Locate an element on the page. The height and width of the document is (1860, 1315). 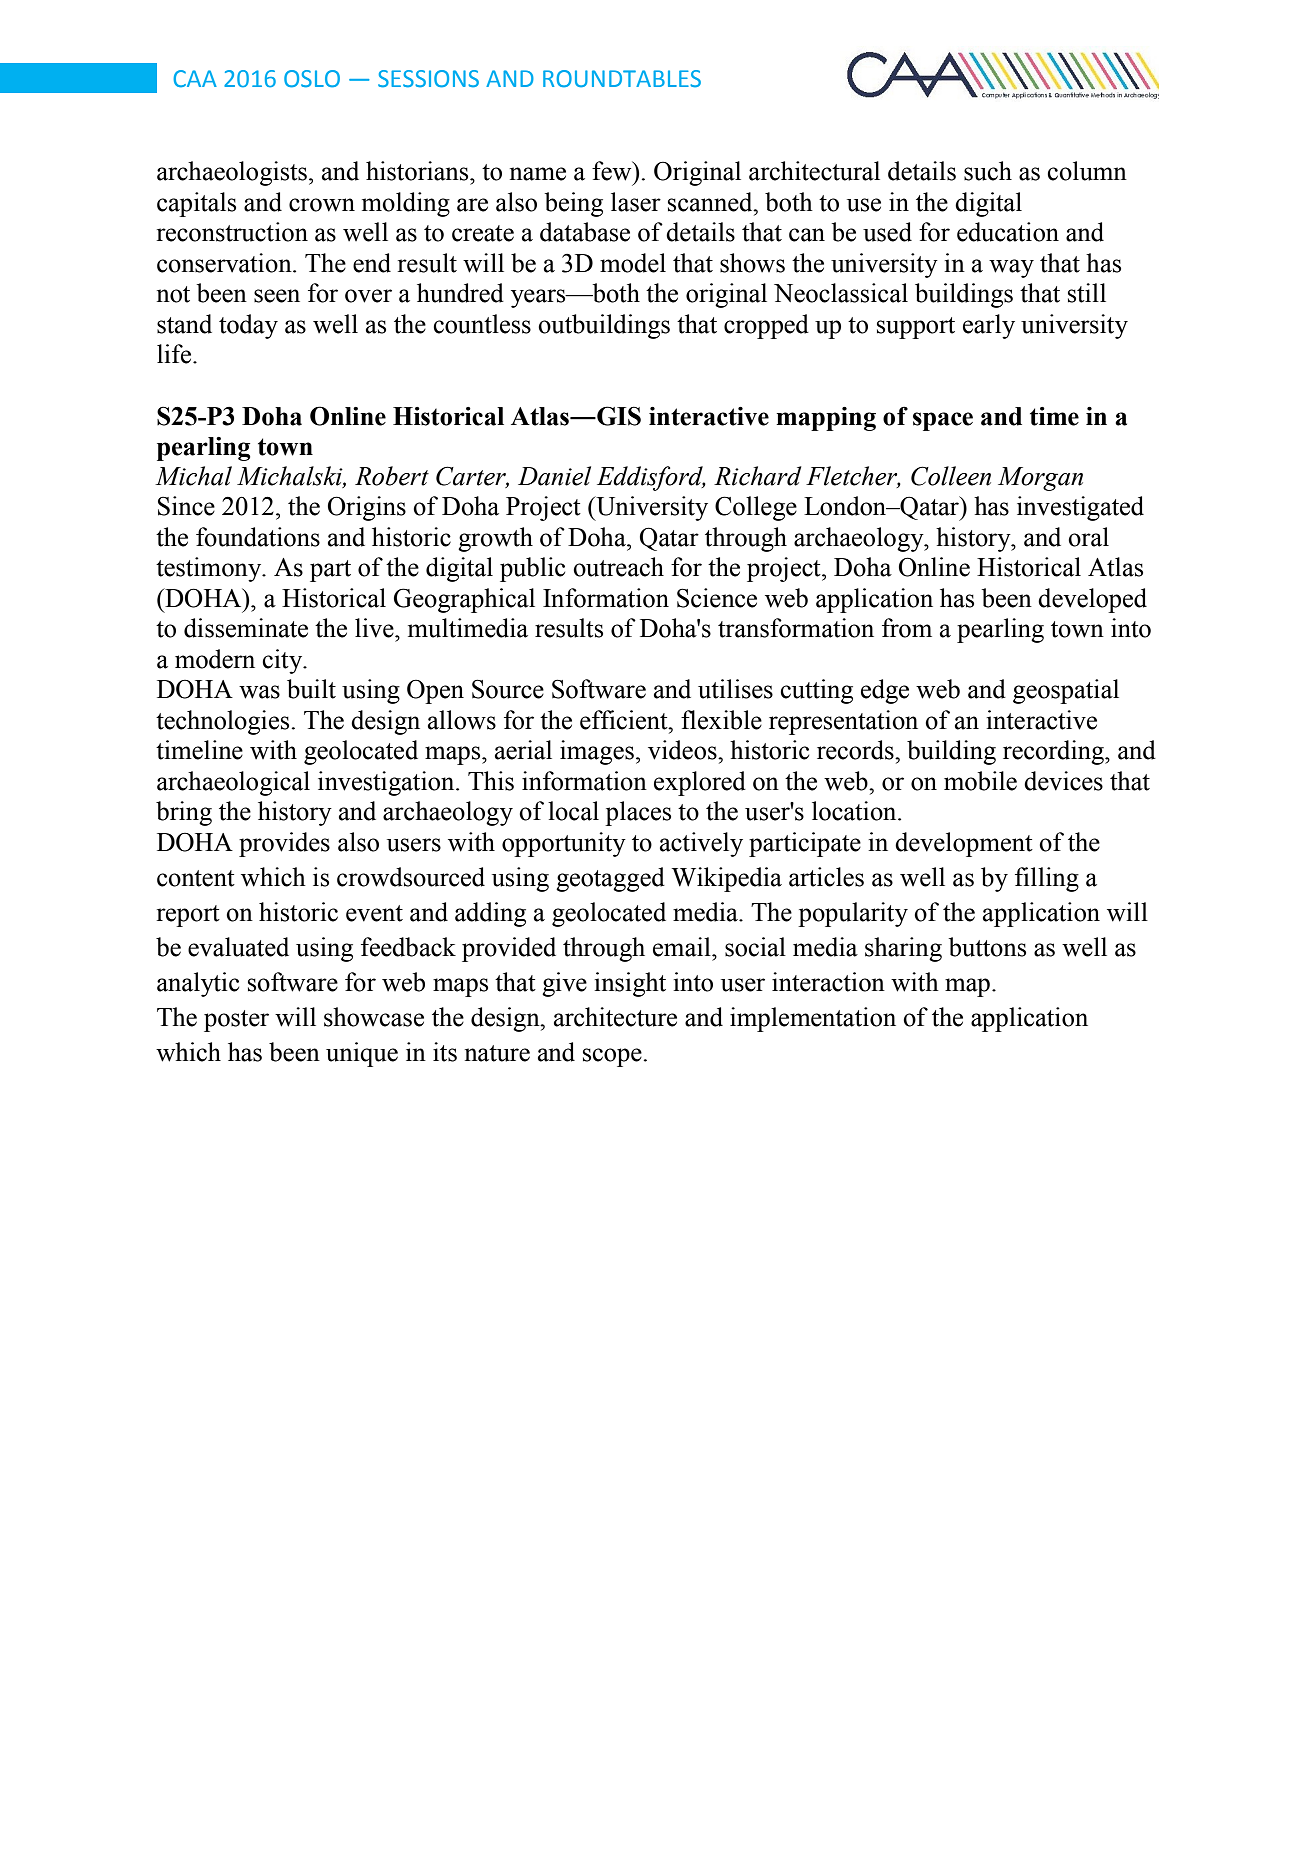
such is located at coordinates (988, 171).
